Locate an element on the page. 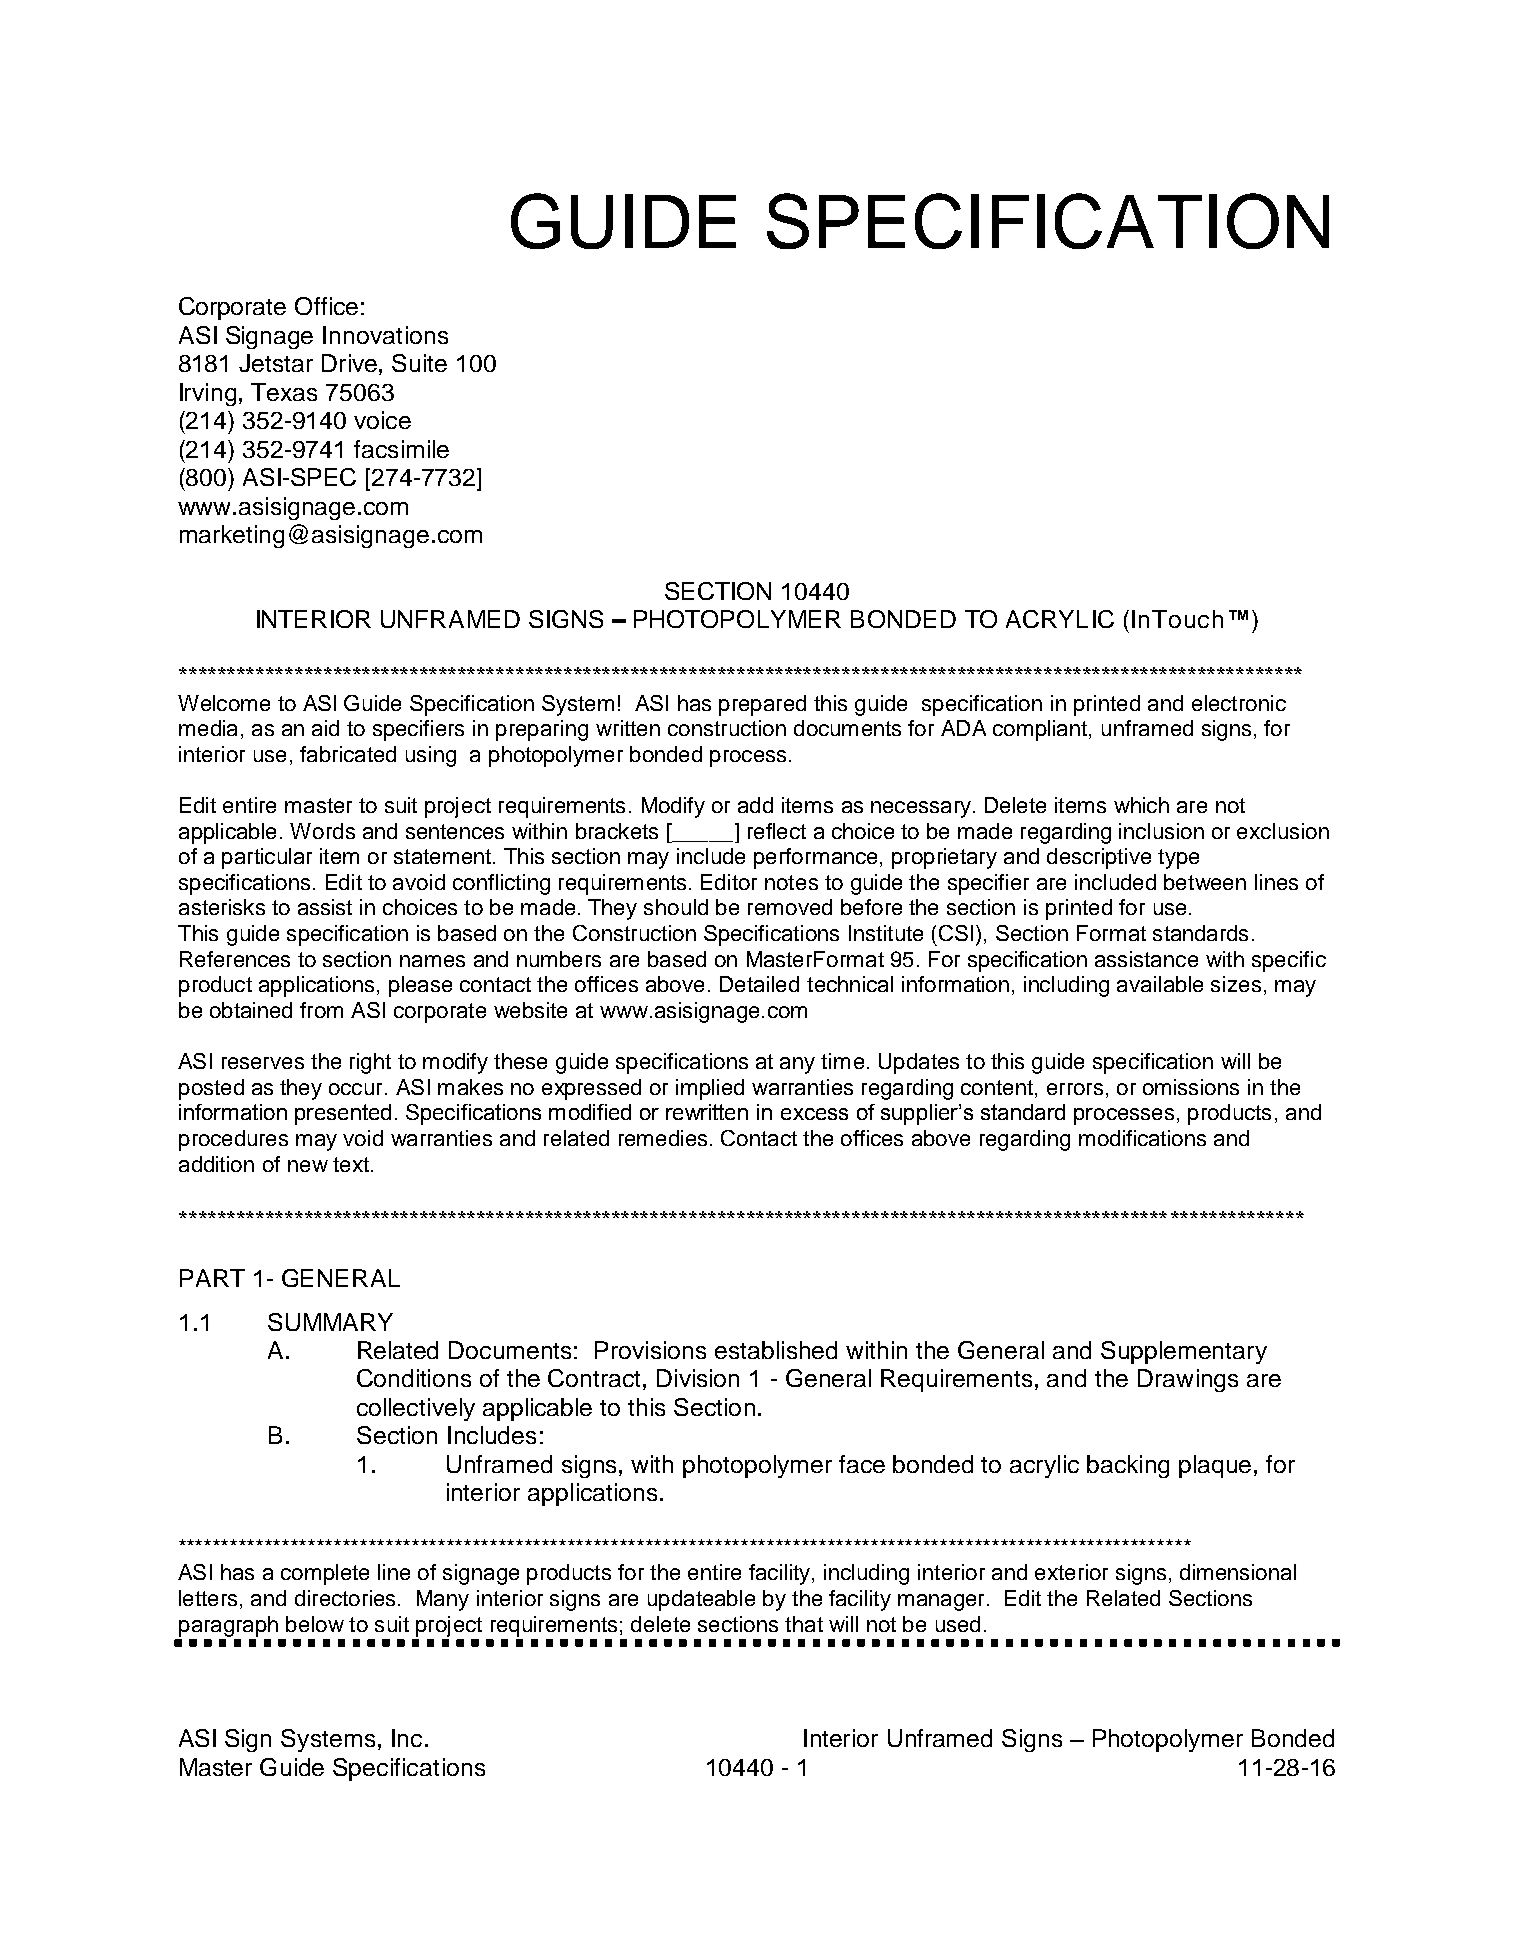 Image resolution: width=1514 pixels, height=1959 pixels. available is located at coordinates (1160, 984).
